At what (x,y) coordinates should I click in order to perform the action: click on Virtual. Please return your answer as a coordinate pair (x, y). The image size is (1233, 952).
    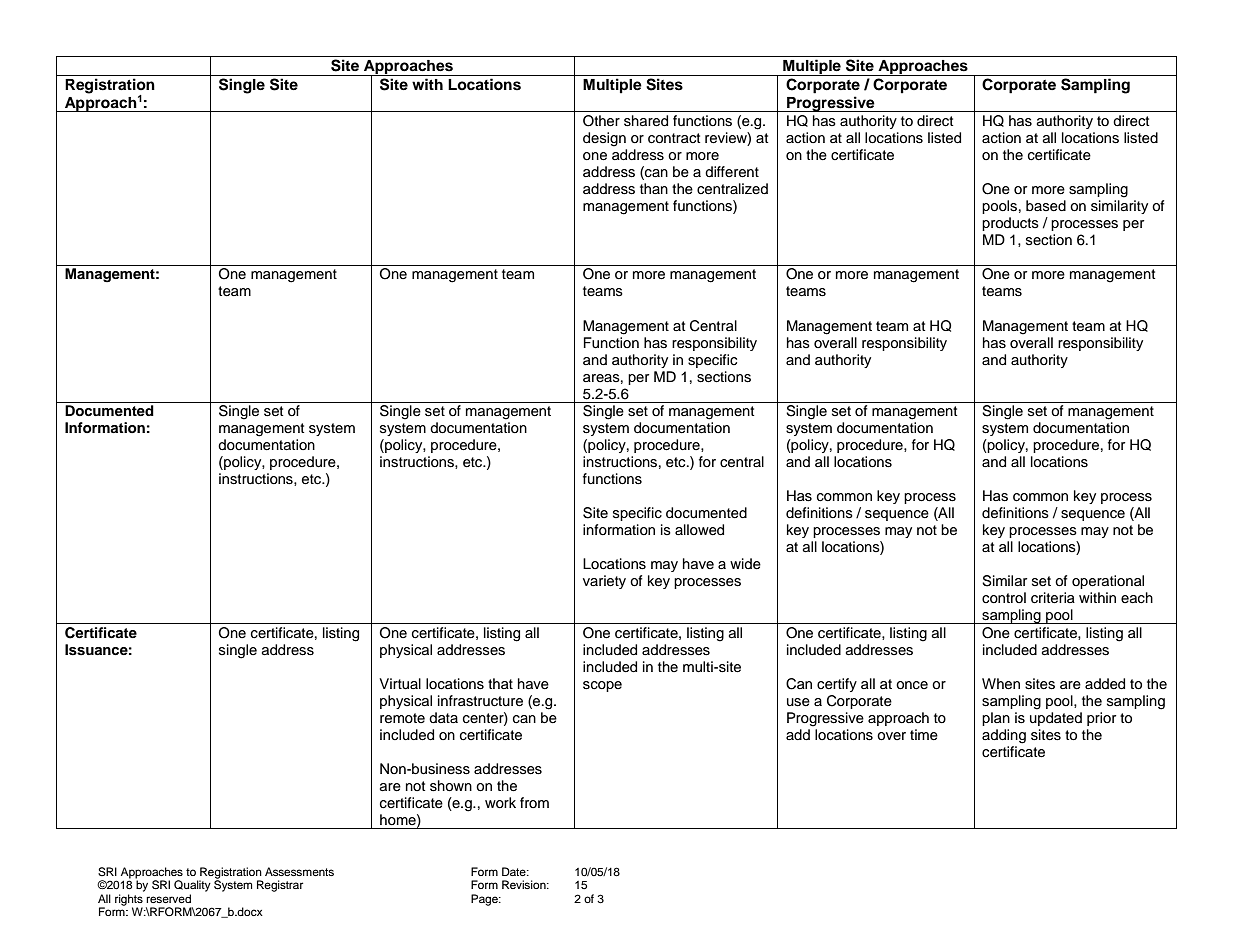
    Looking at the image, I should click on (400, 684).
